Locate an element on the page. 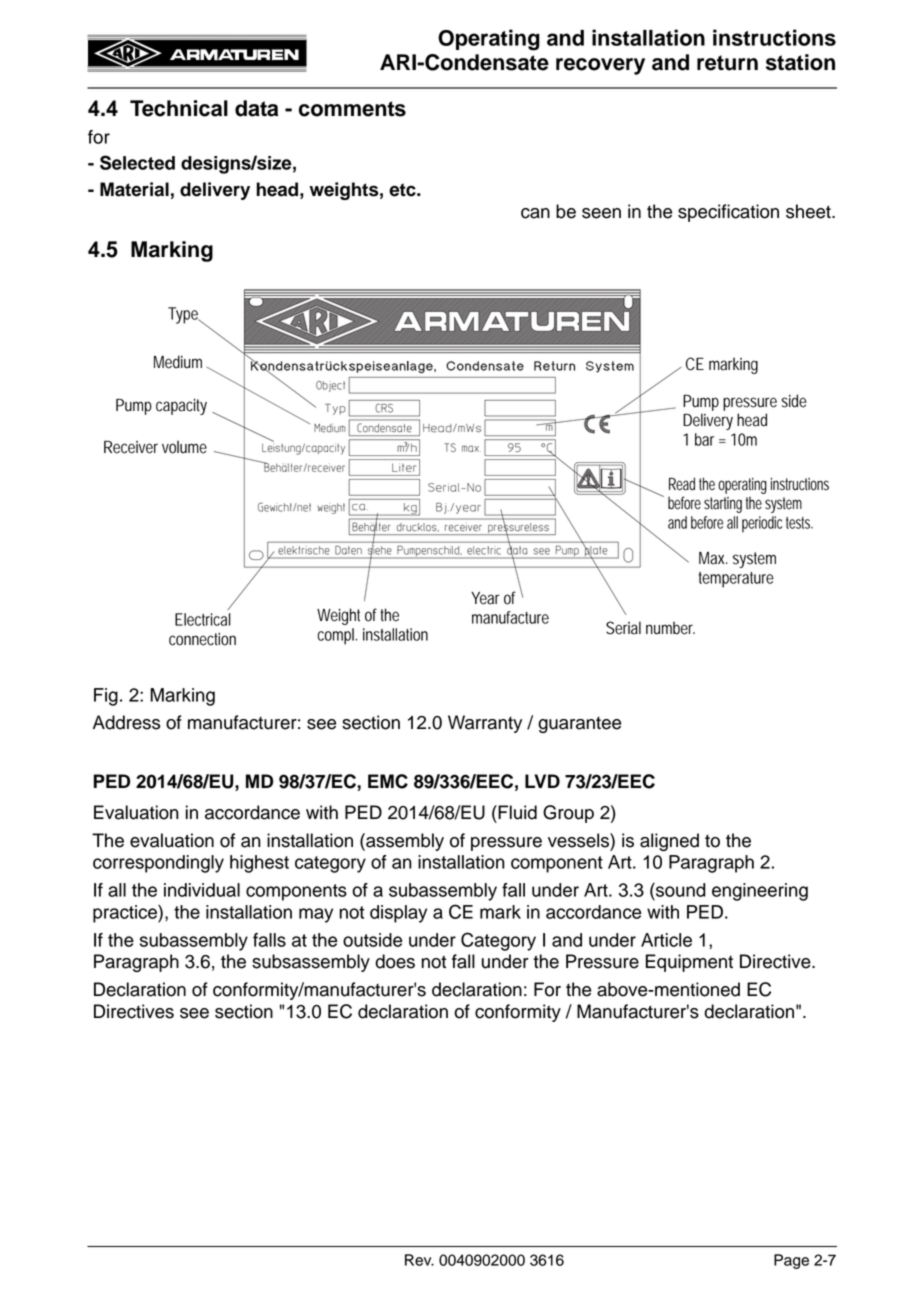  connection is located at coordinates (202, 639).
